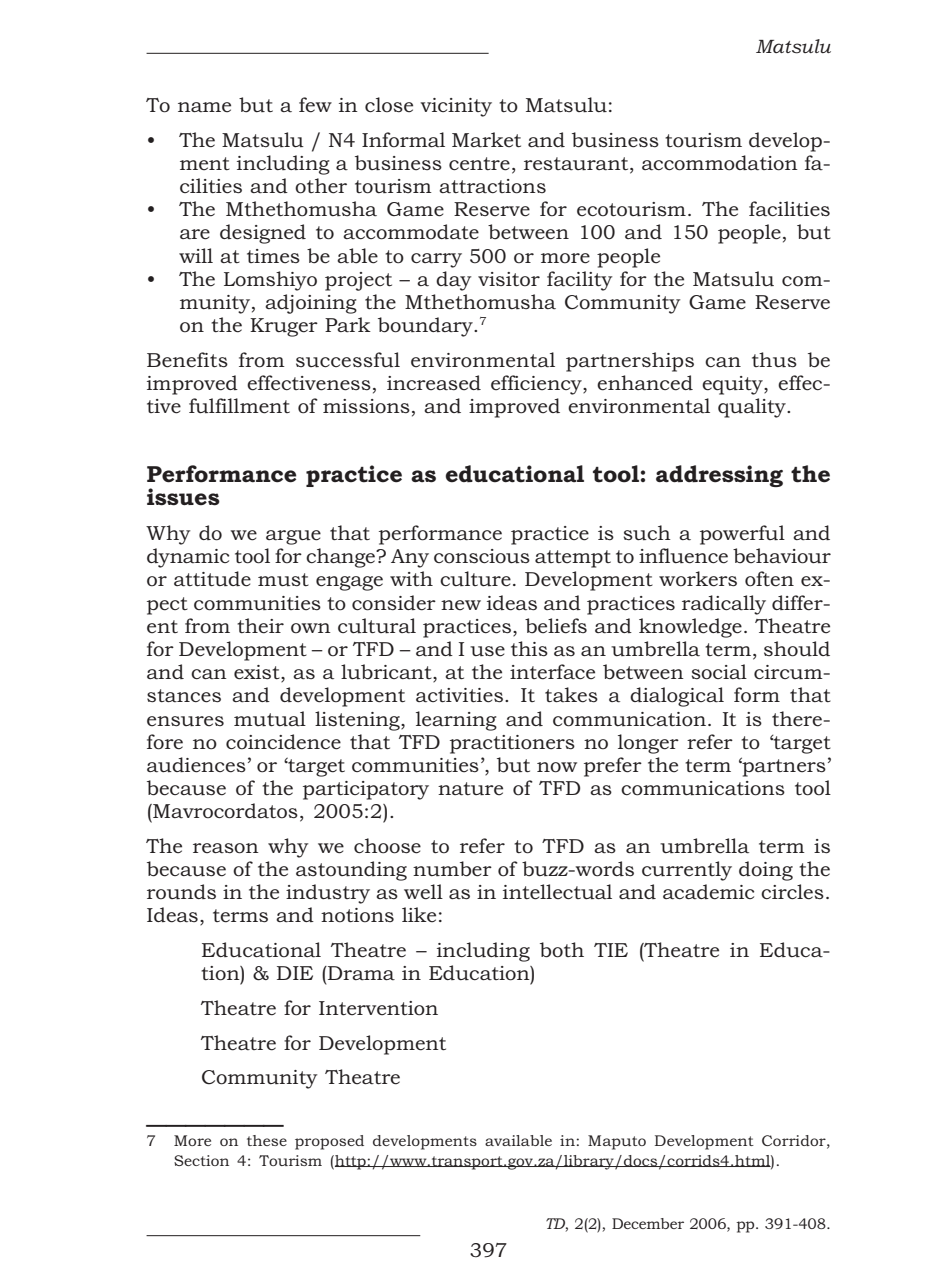 The width and height of the screenshot is (950, 1288). I want to click on facility, so click(579, 281).
